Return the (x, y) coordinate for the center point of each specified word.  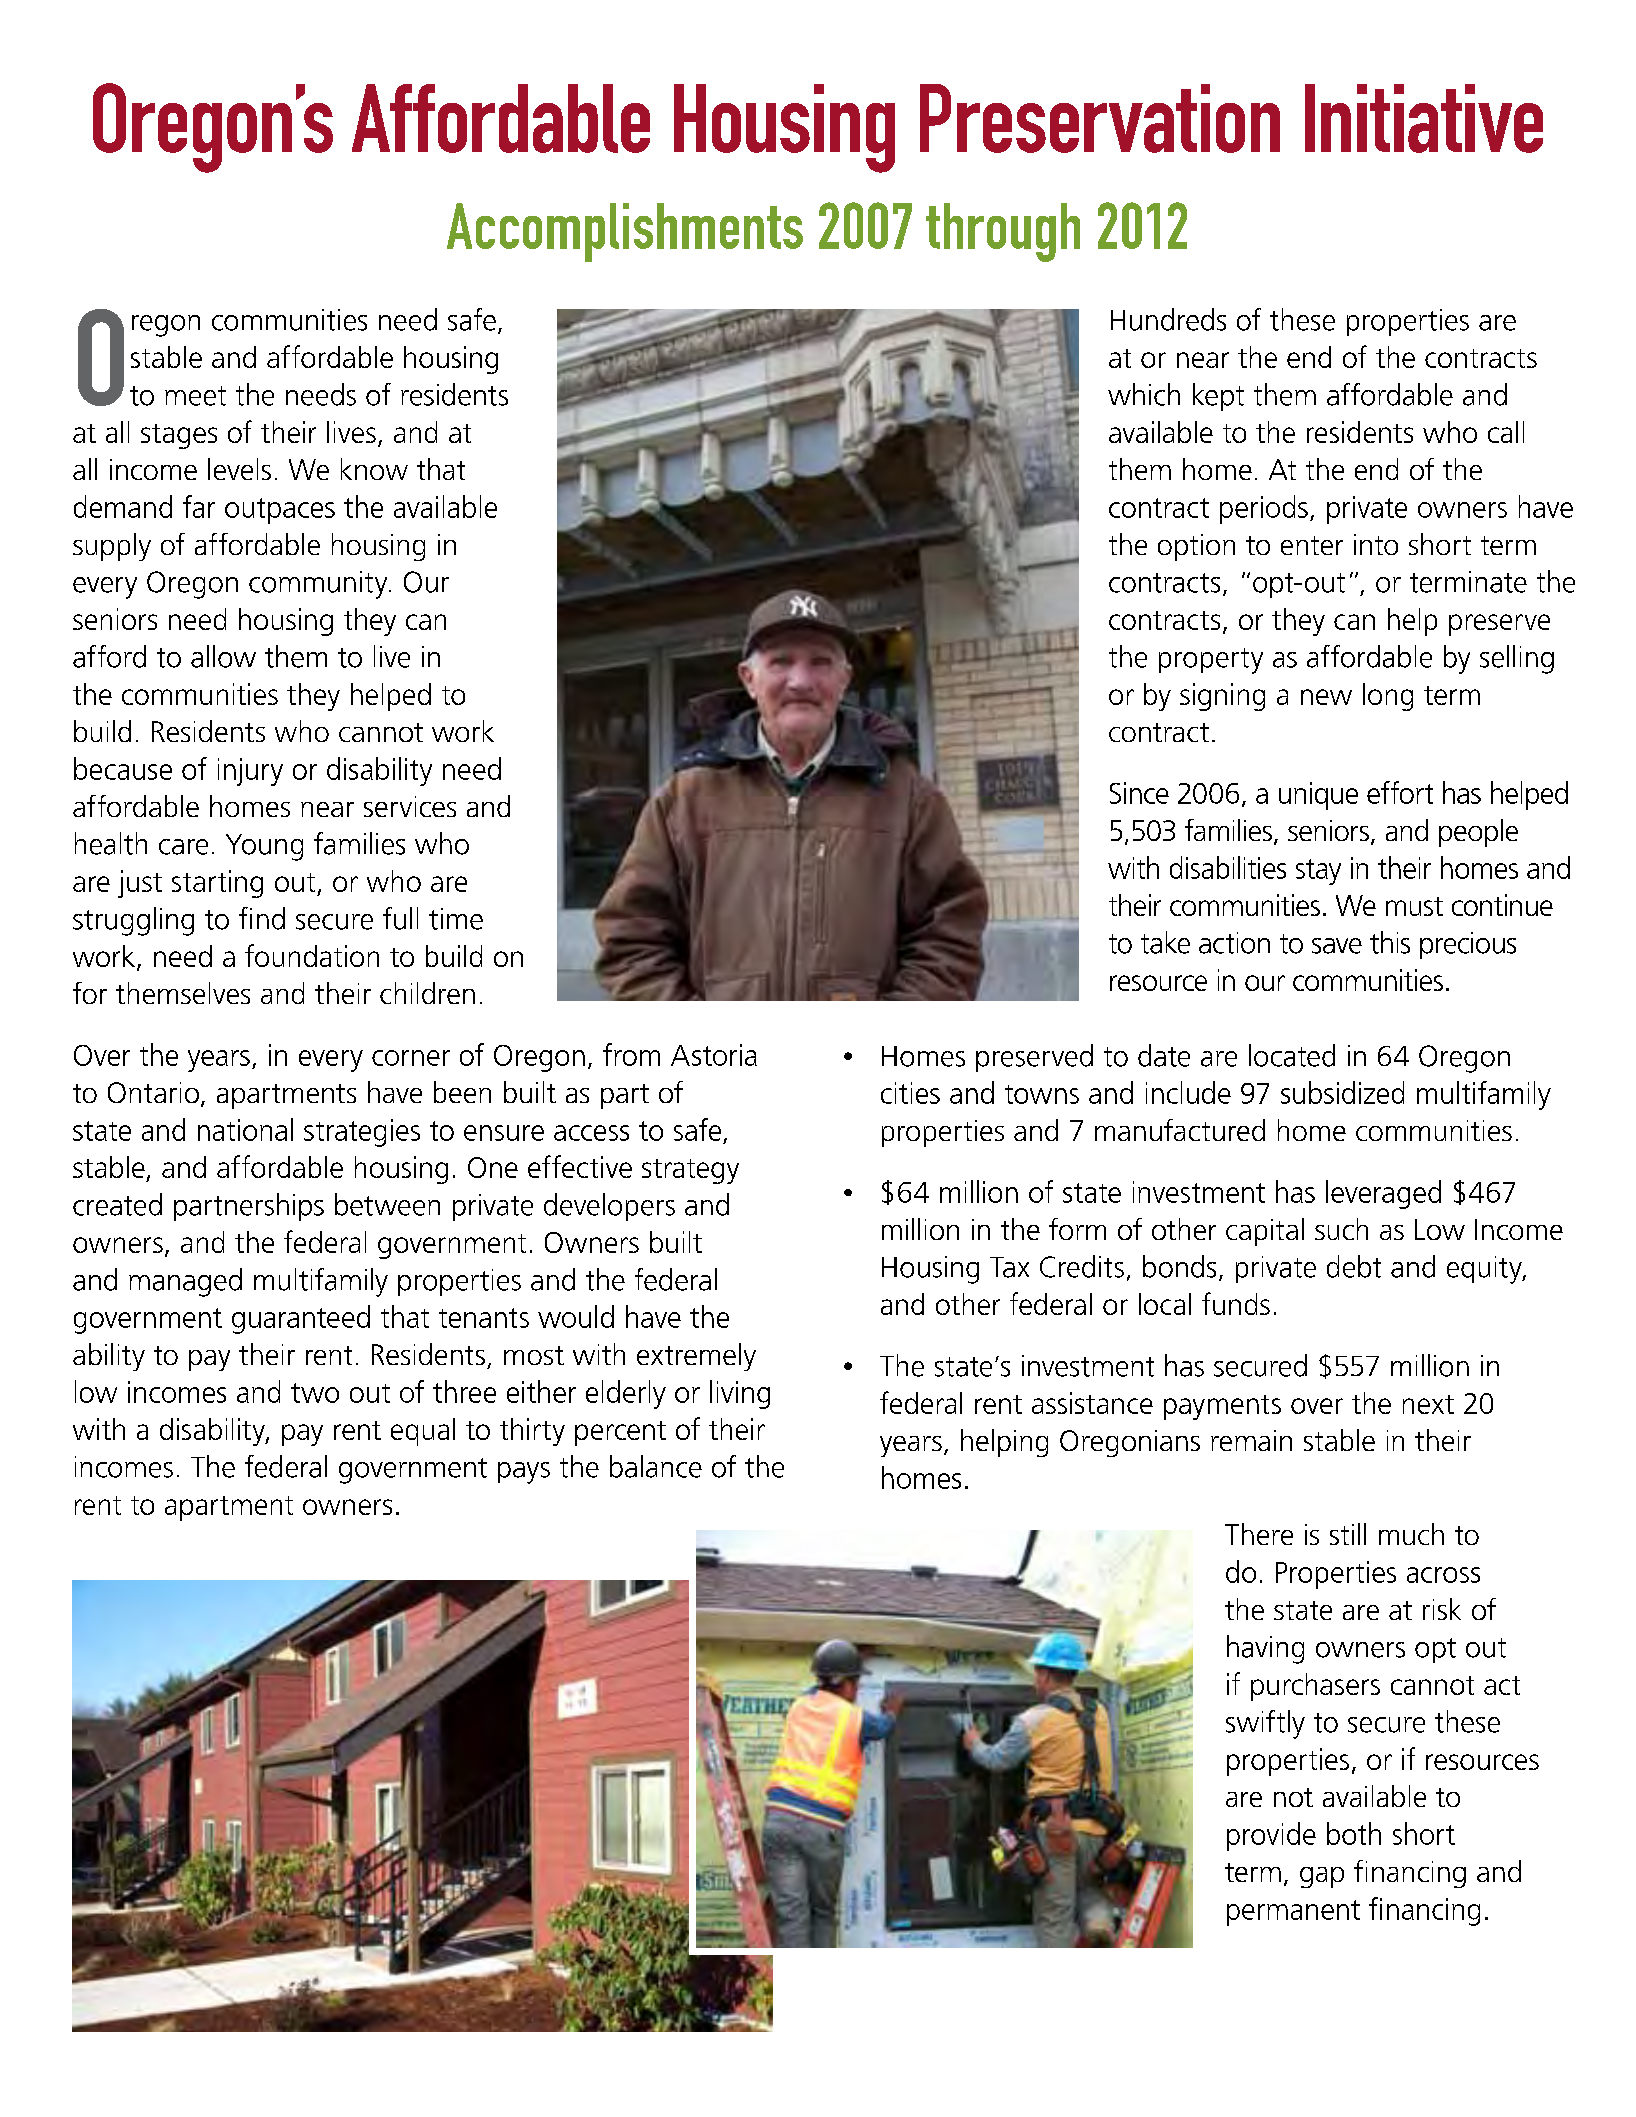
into (1376, 544)
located (1292, 1055)
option (1196, 547)
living (740, 1394)
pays (524, 1473)
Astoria (714, 1055)
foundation (312, 955)
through (1003, 232)
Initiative (1424, 118)
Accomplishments (625, 232)
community (319, 585)
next (1428, 1404)
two (315, 1393)
